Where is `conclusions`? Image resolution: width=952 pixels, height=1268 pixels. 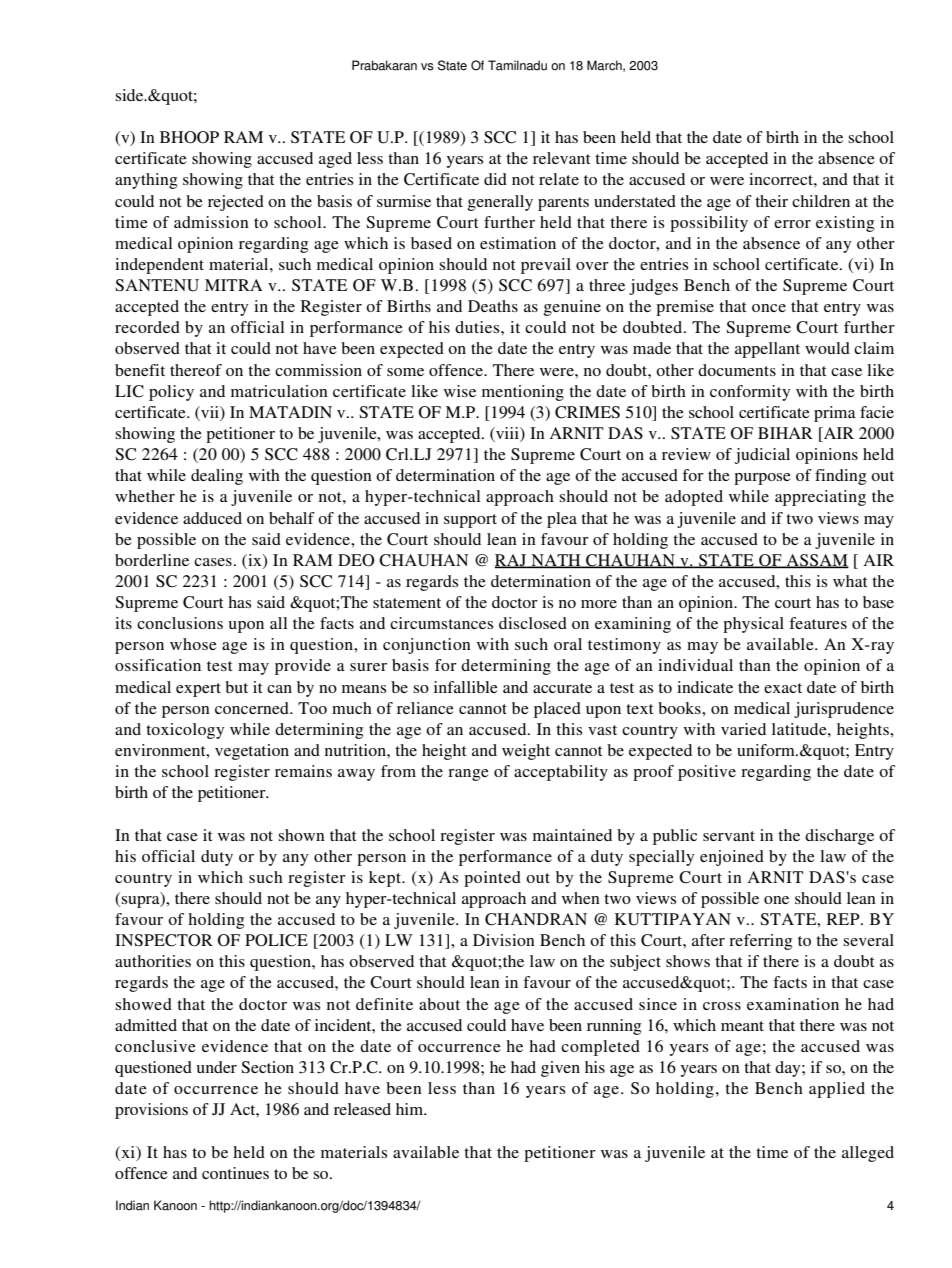 conclusions is located at coordinates (180, 623).
